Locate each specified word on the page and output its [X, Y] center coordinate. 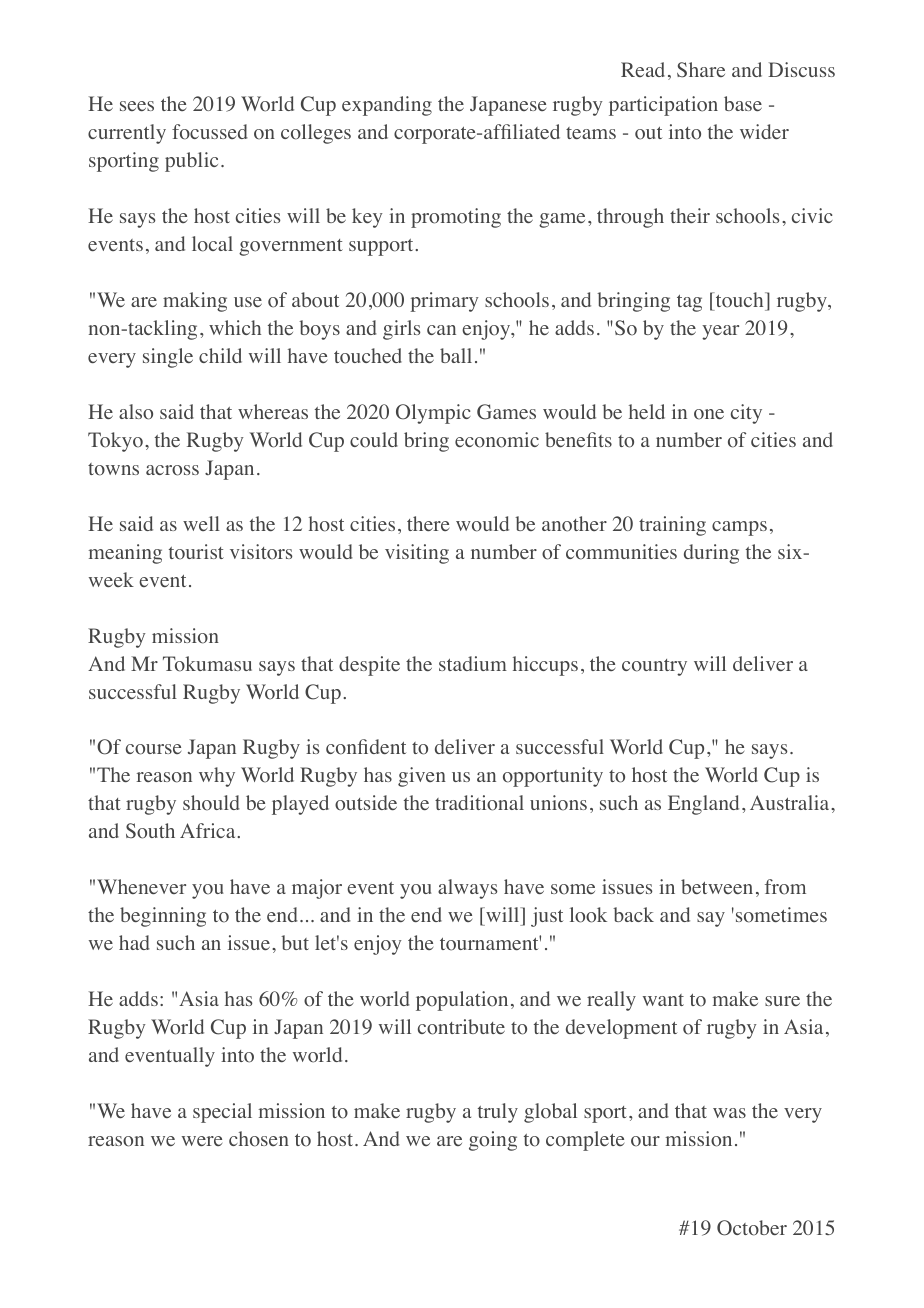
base [743, 103]
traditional [479, 803]
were [202, 1141]
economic [497, 440]
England [703, 805]
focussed [210, 132]
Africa [209, 830]
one [709, 414]
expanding [387, 106]
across [172, 470]
